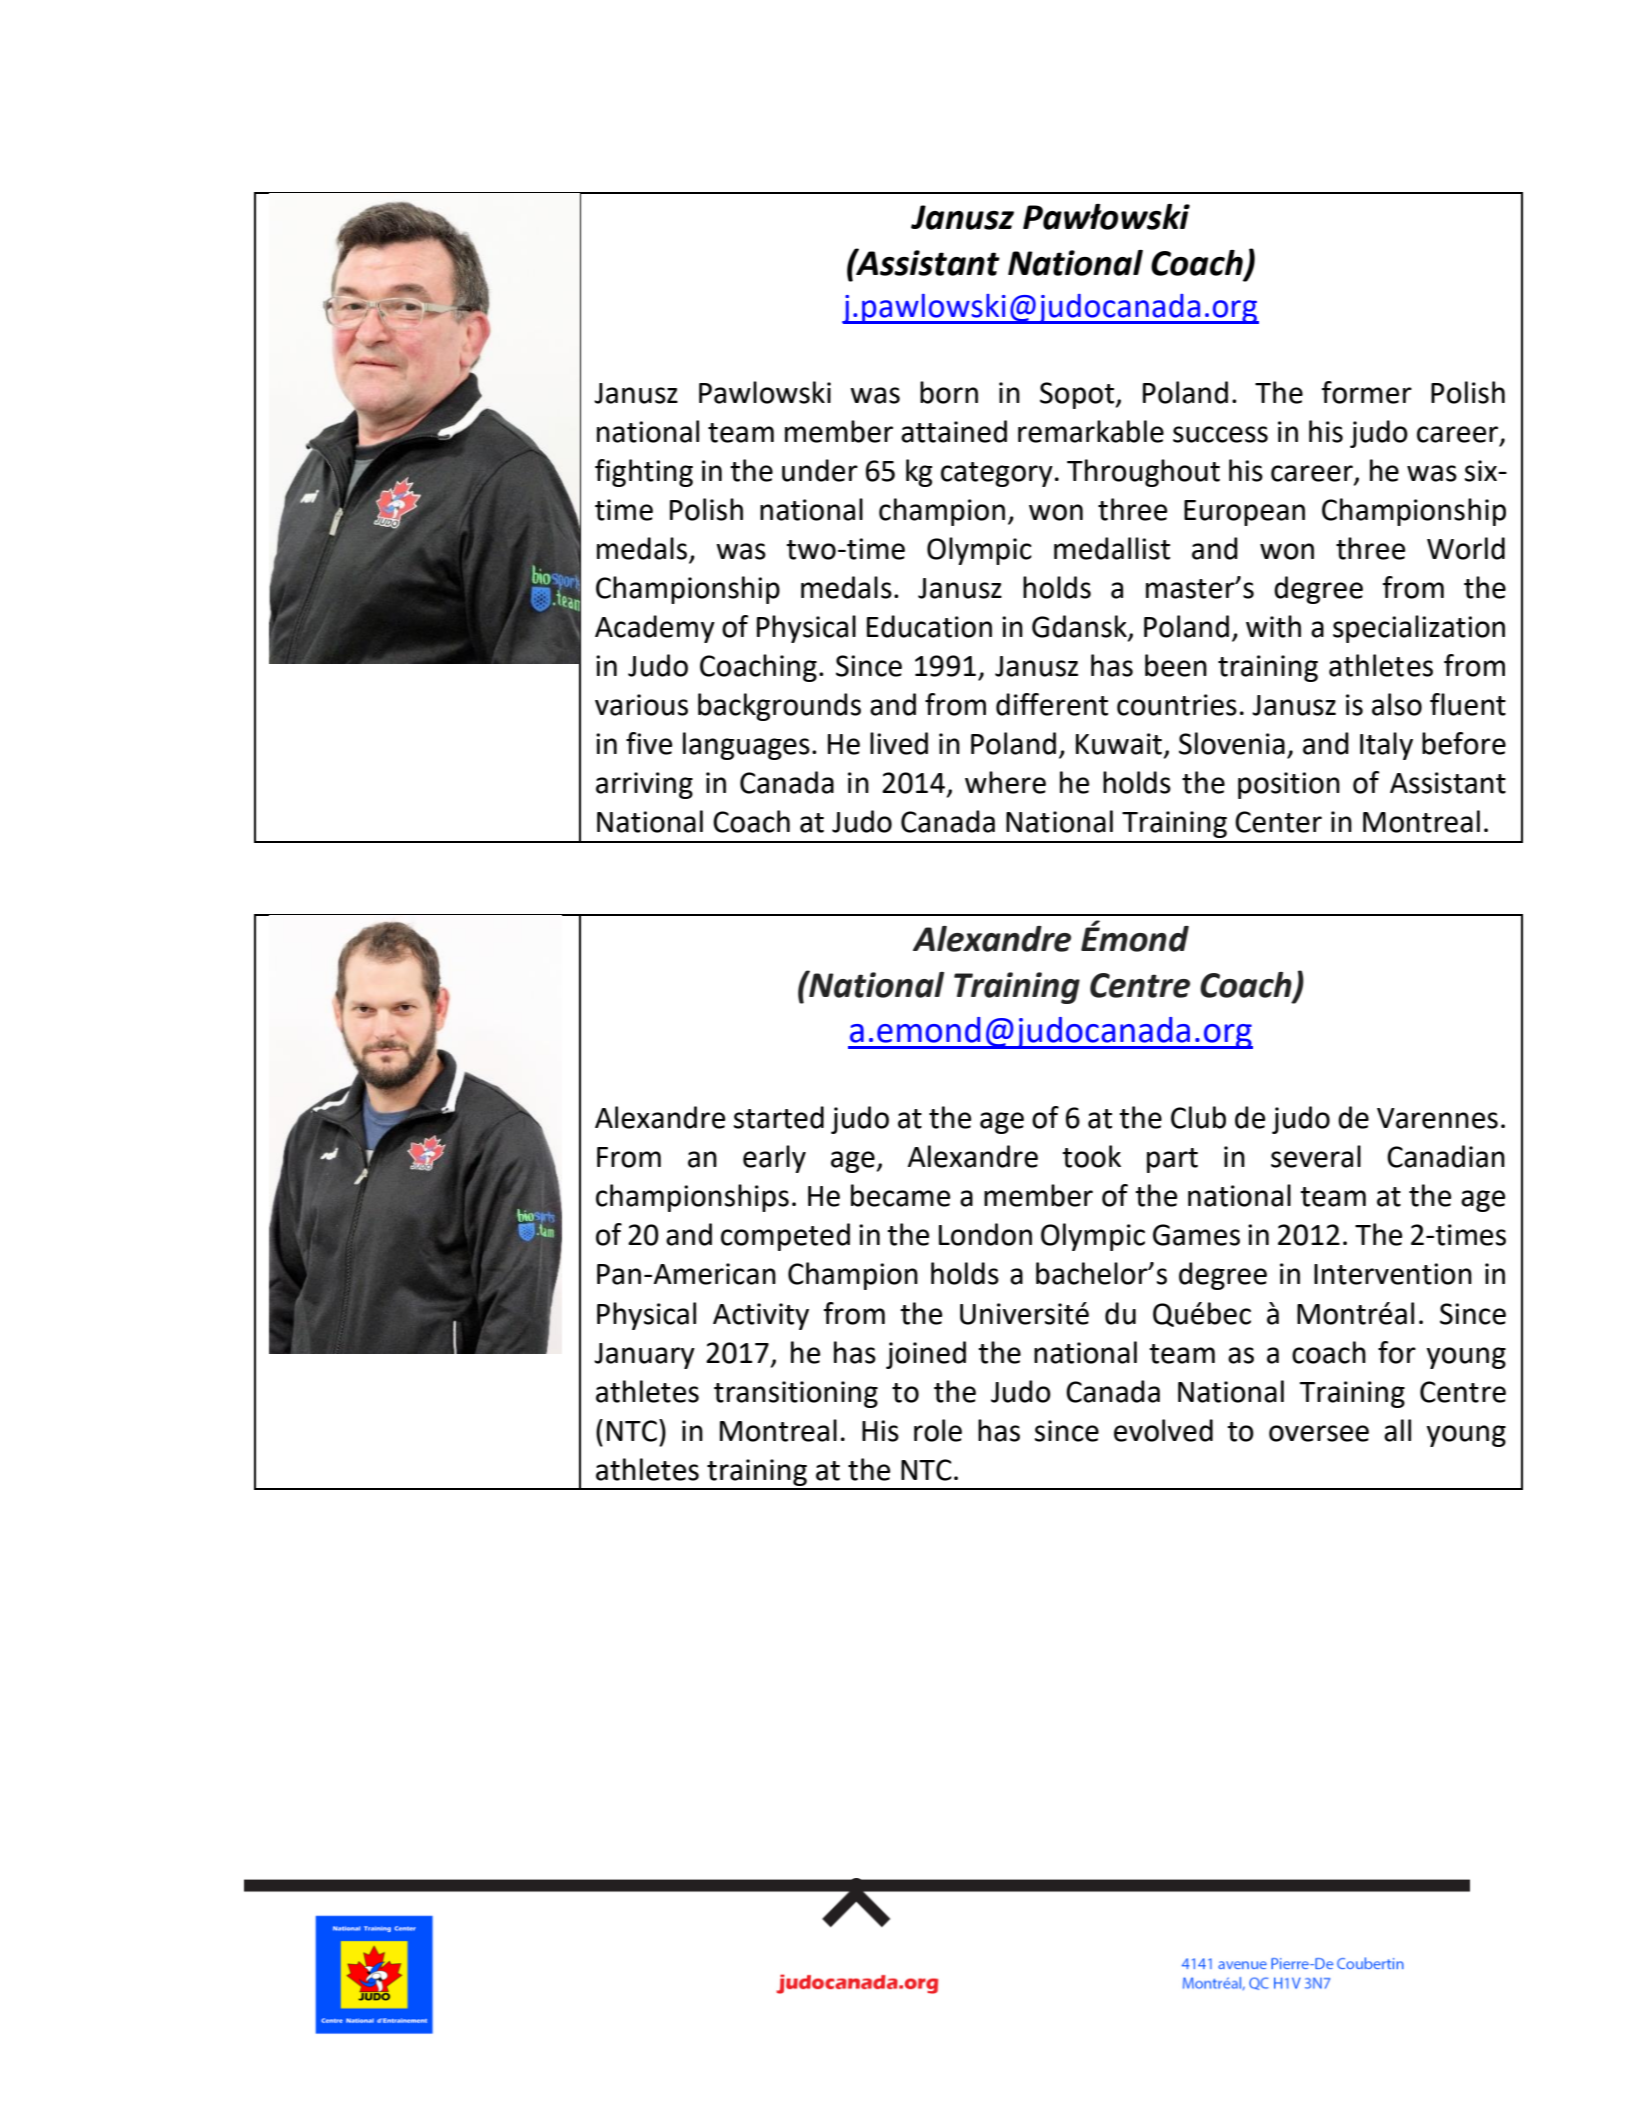 The height and width of the screenshot is (2112, 1632). What do you see at coordinates (655, 629) in the screenshot?
I see `Academy` at bounding box center [655, 629].
